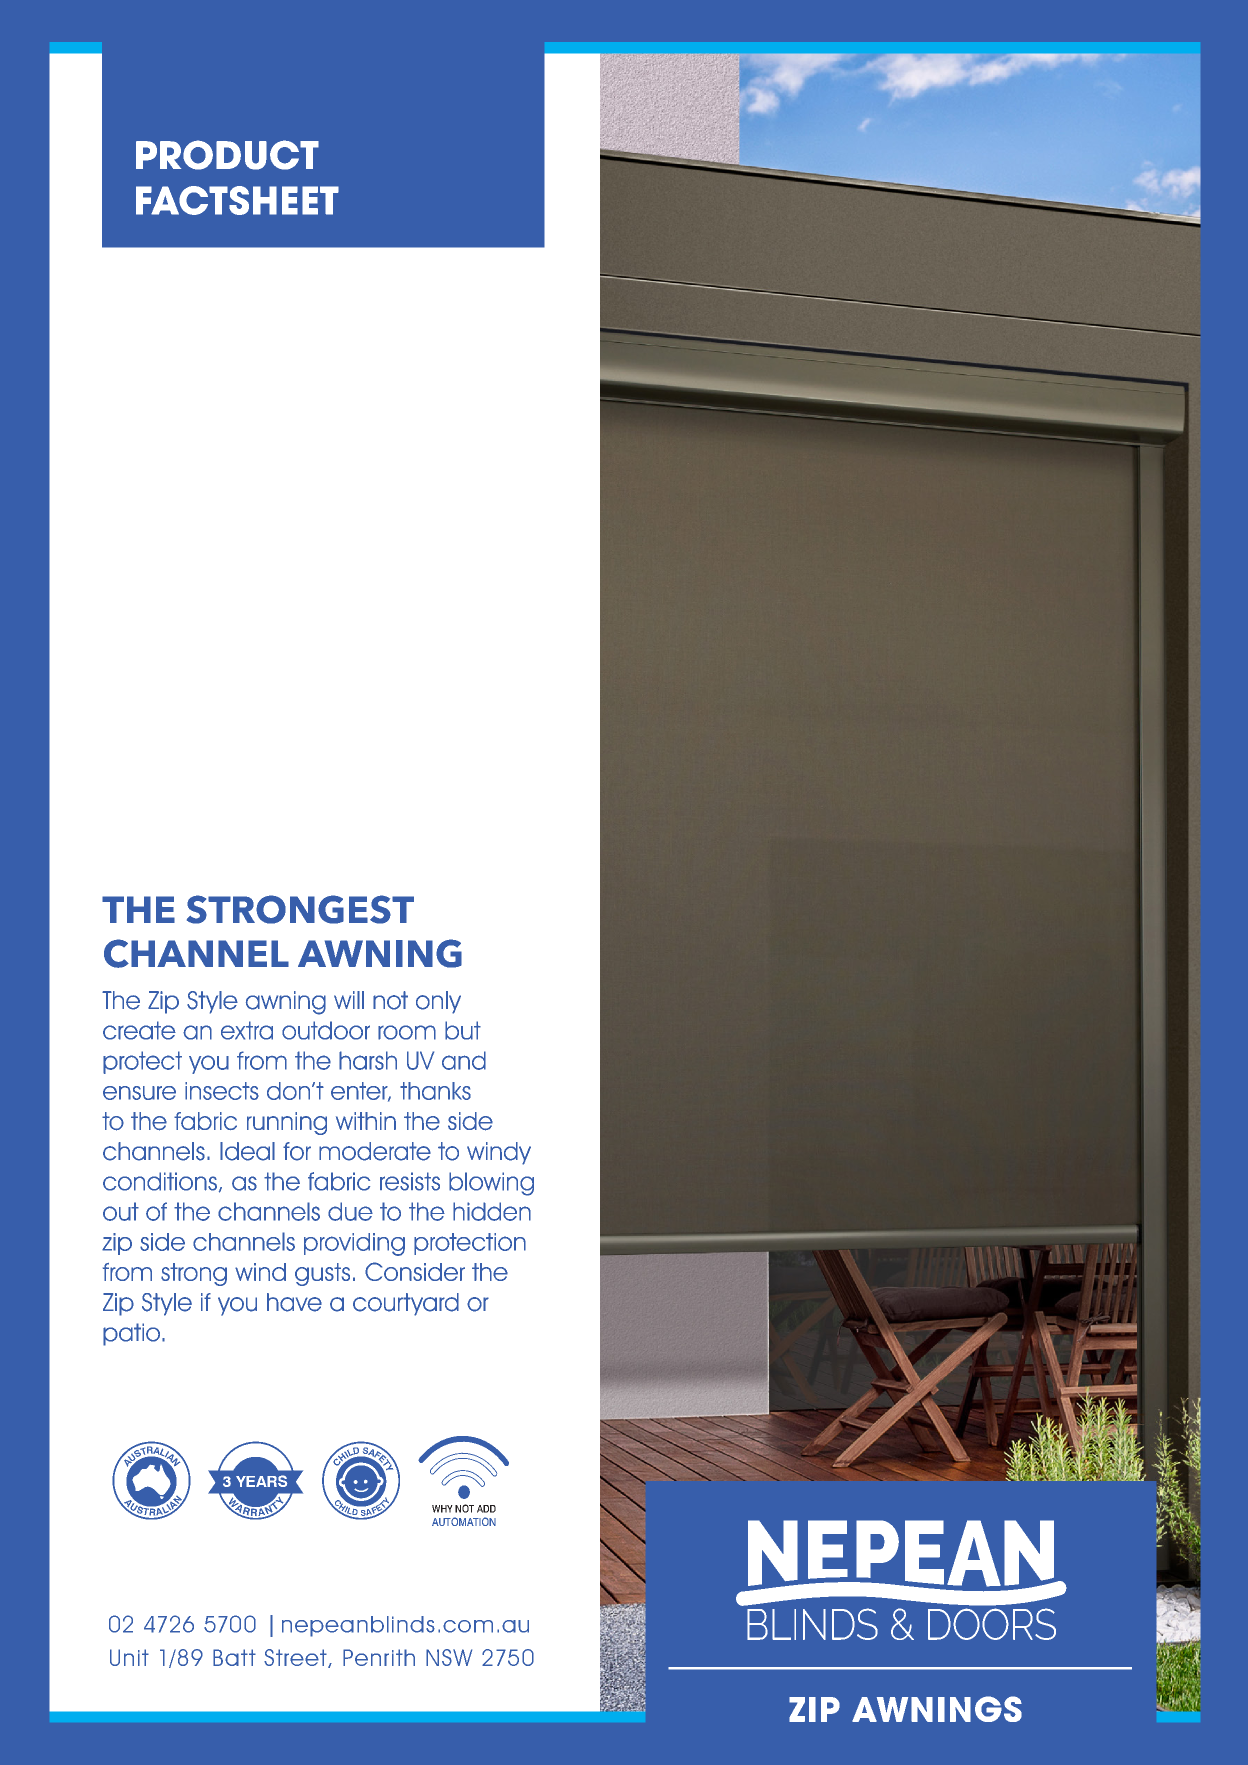 The height and width of the screenshot is (1765, 1248). What do you see at coordinates (438, 1002) in the screenshot?
I see `only` at bounding box center [438, 1002].
